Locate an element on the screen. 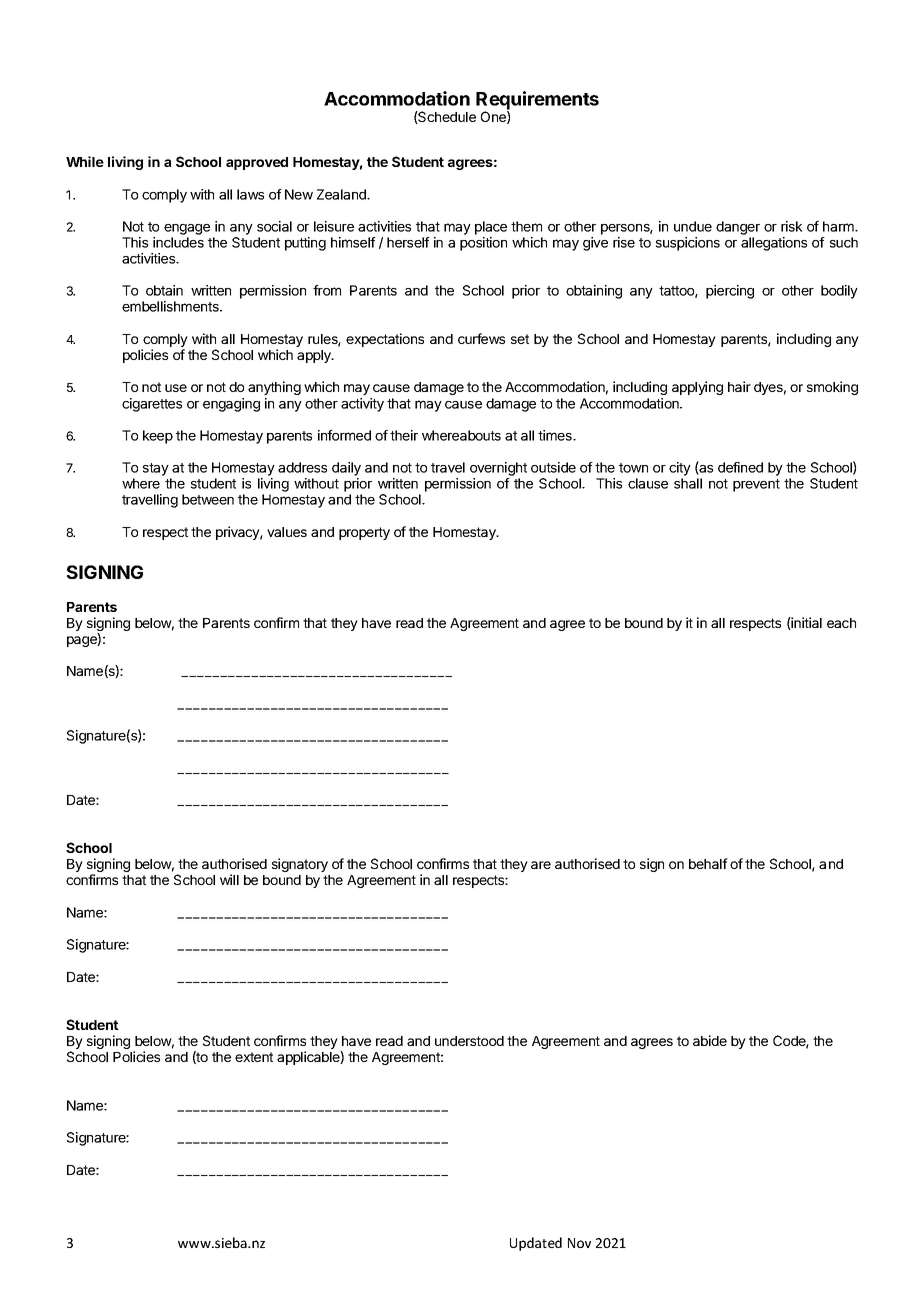 The image size is (924, 1308). danger is located at coordinates (738, 228).
